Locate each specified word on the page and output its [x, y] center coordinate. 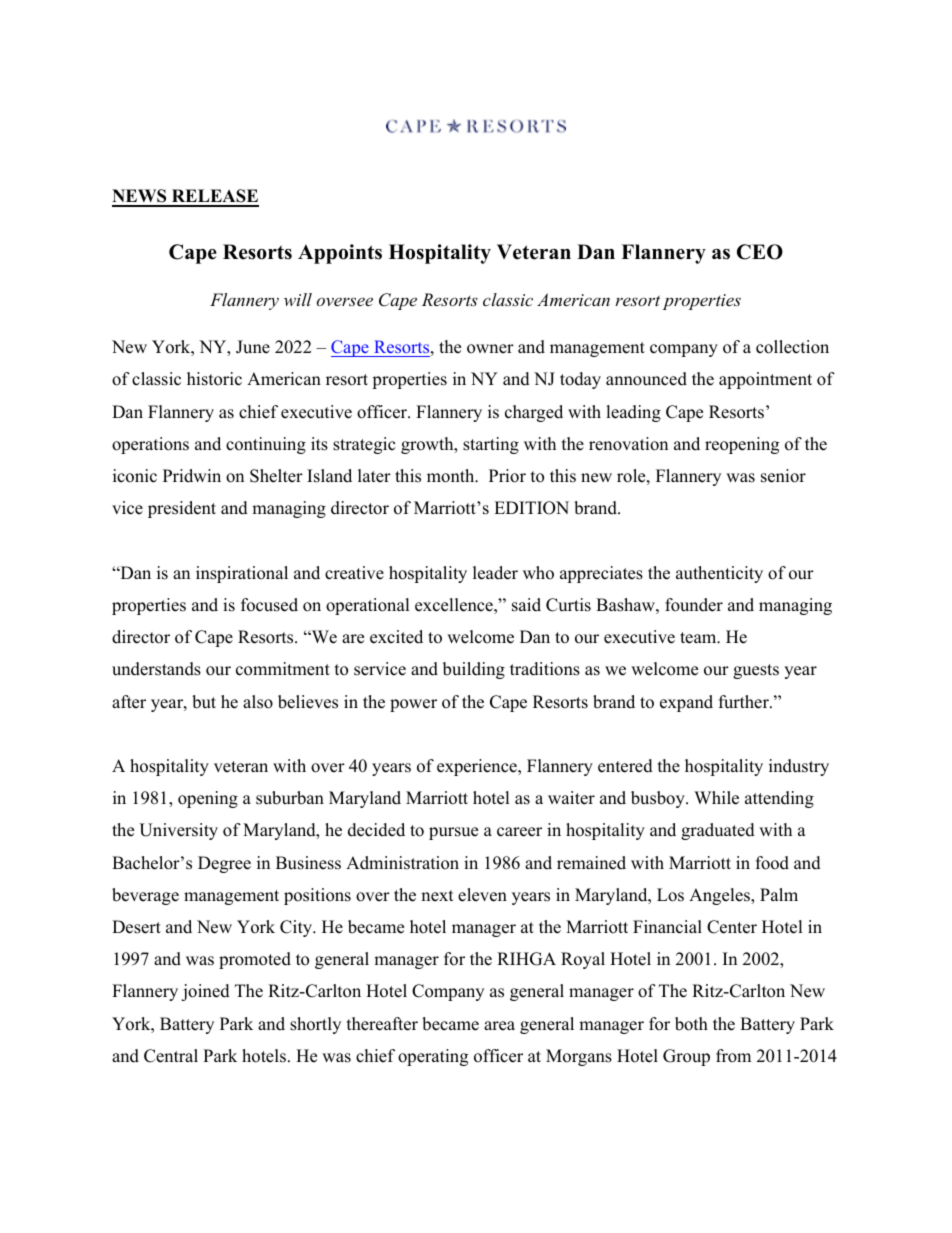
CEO [760, 252]
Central [171, 1056]
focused [269, 605]
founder [694, 605]
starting [491, 445]
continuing [266, 445]
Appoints [340, 254]
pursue [453, 833]
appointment [765, 380]
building [474, 670]
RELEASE [214, 197]
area [499, 1026]
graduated [718, 831]
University [178, 831]
